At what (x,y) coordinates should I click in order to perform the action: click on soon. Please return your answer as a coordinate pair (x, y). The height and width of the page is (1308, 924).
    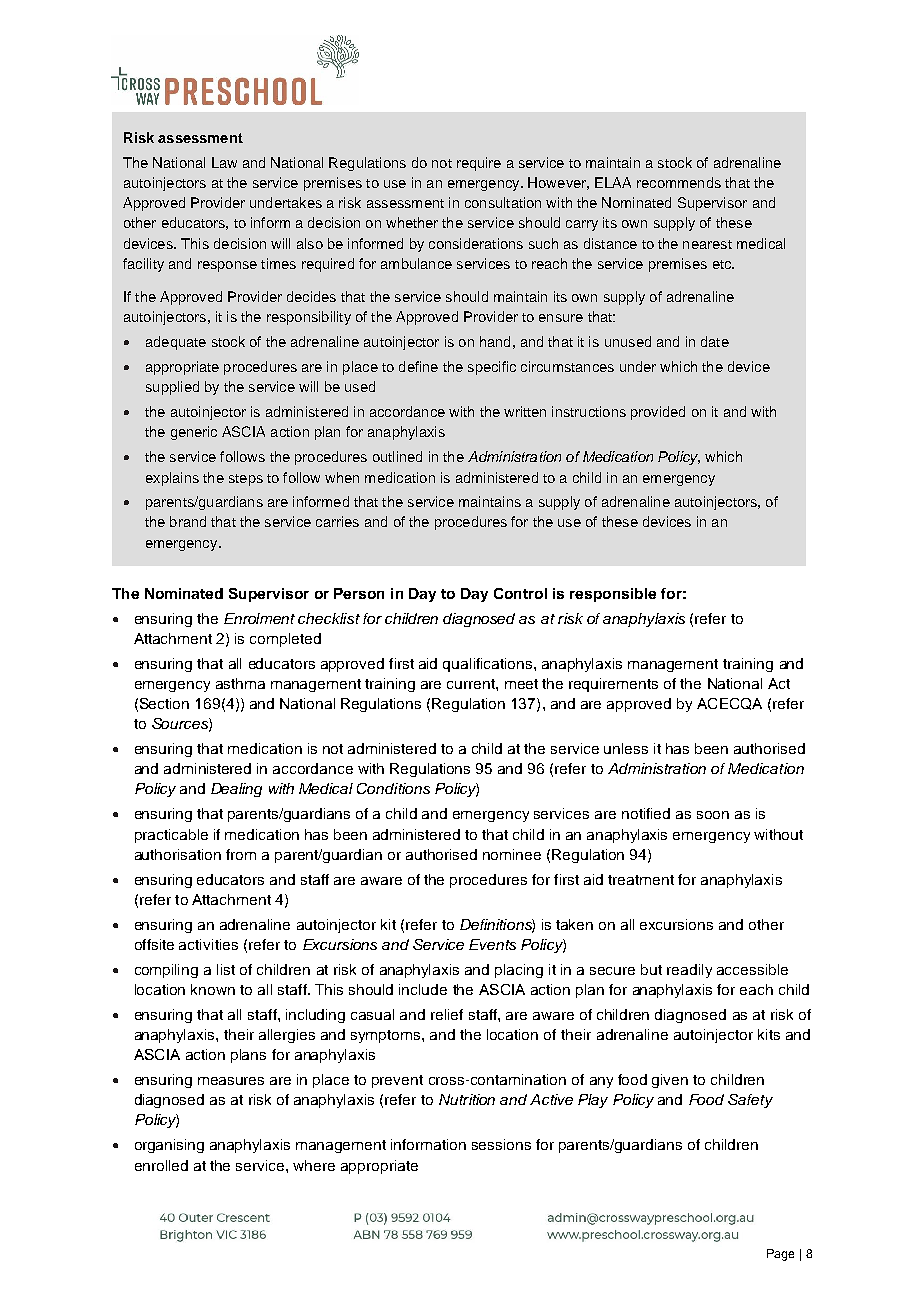
    Looking at the image, I should click on (713, 815).
